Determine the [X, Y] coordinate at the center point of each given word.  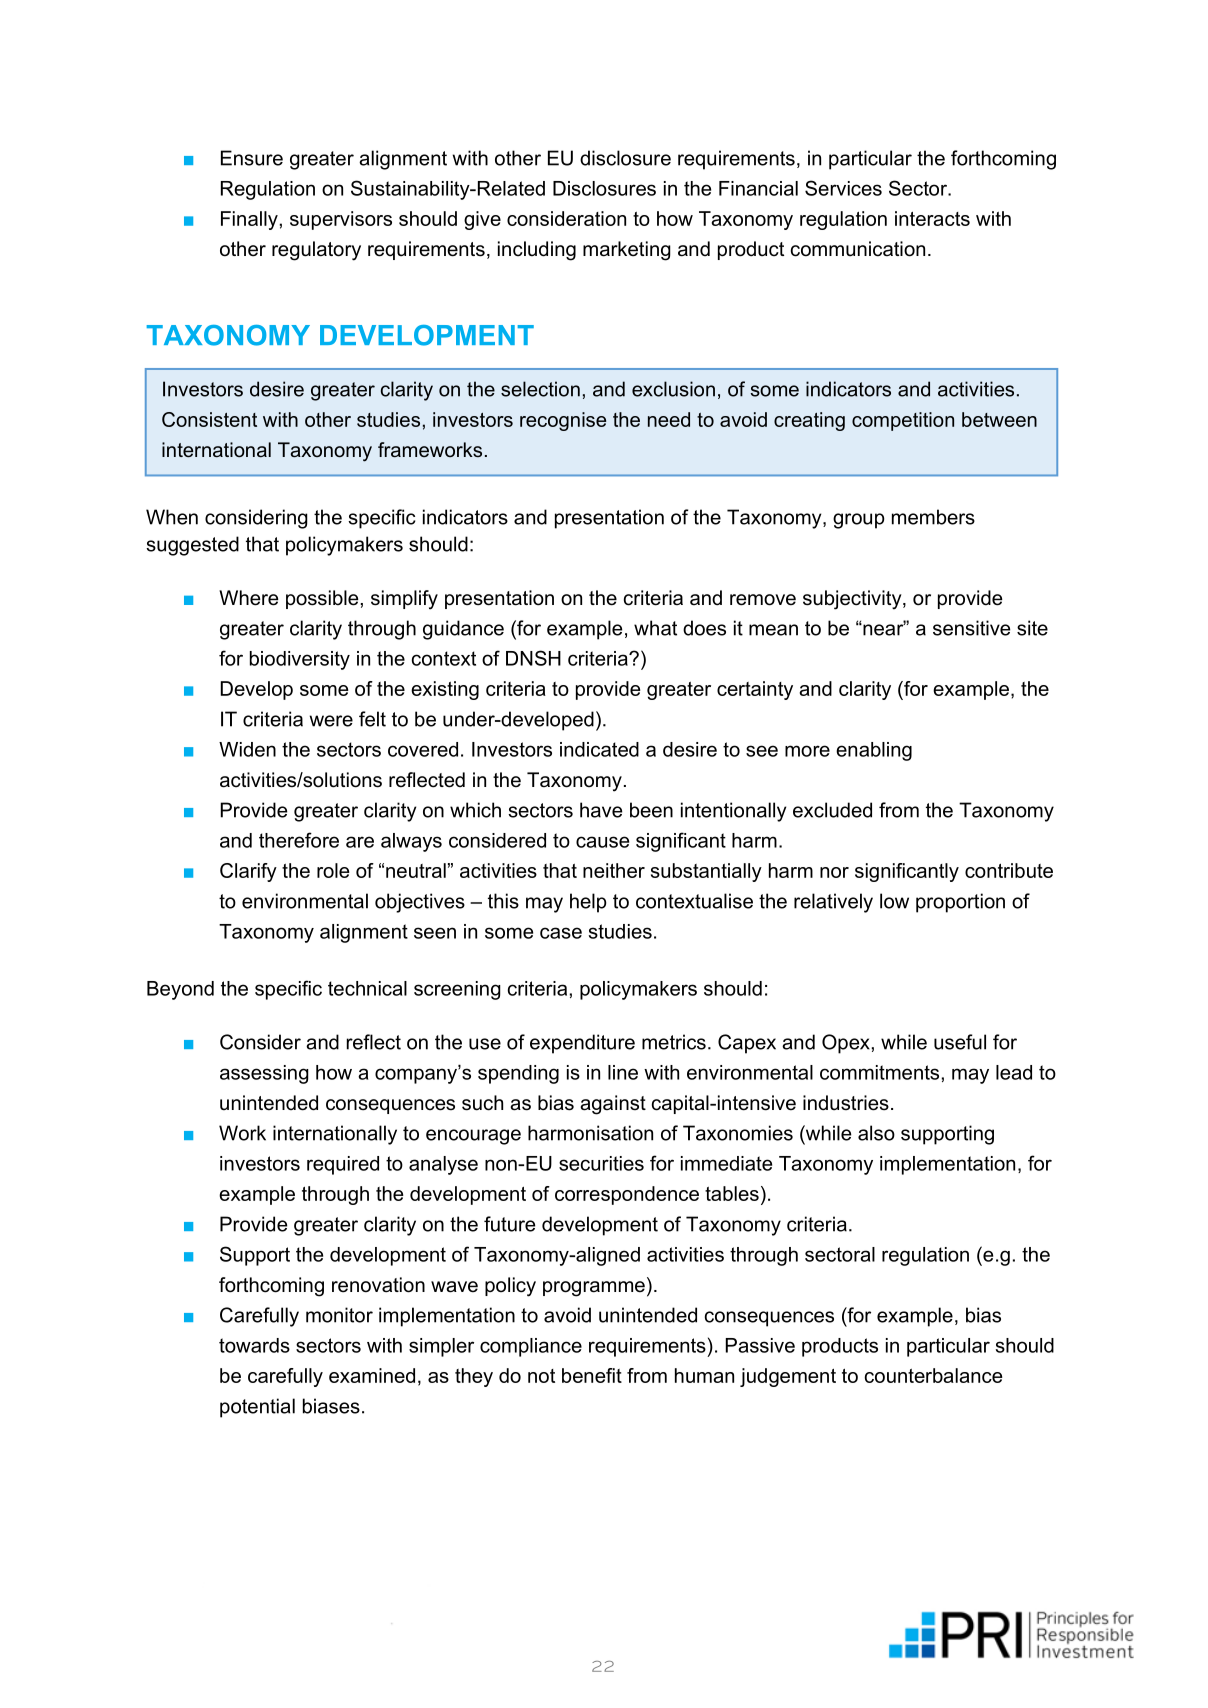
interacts [932, 218]
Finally [249, 220]
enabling [874, 751]
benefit [592, 1375]
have [601, 810]
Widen [247, 749]
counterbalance [934, 1375]
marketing [627, 251]
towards [254, 1345]
